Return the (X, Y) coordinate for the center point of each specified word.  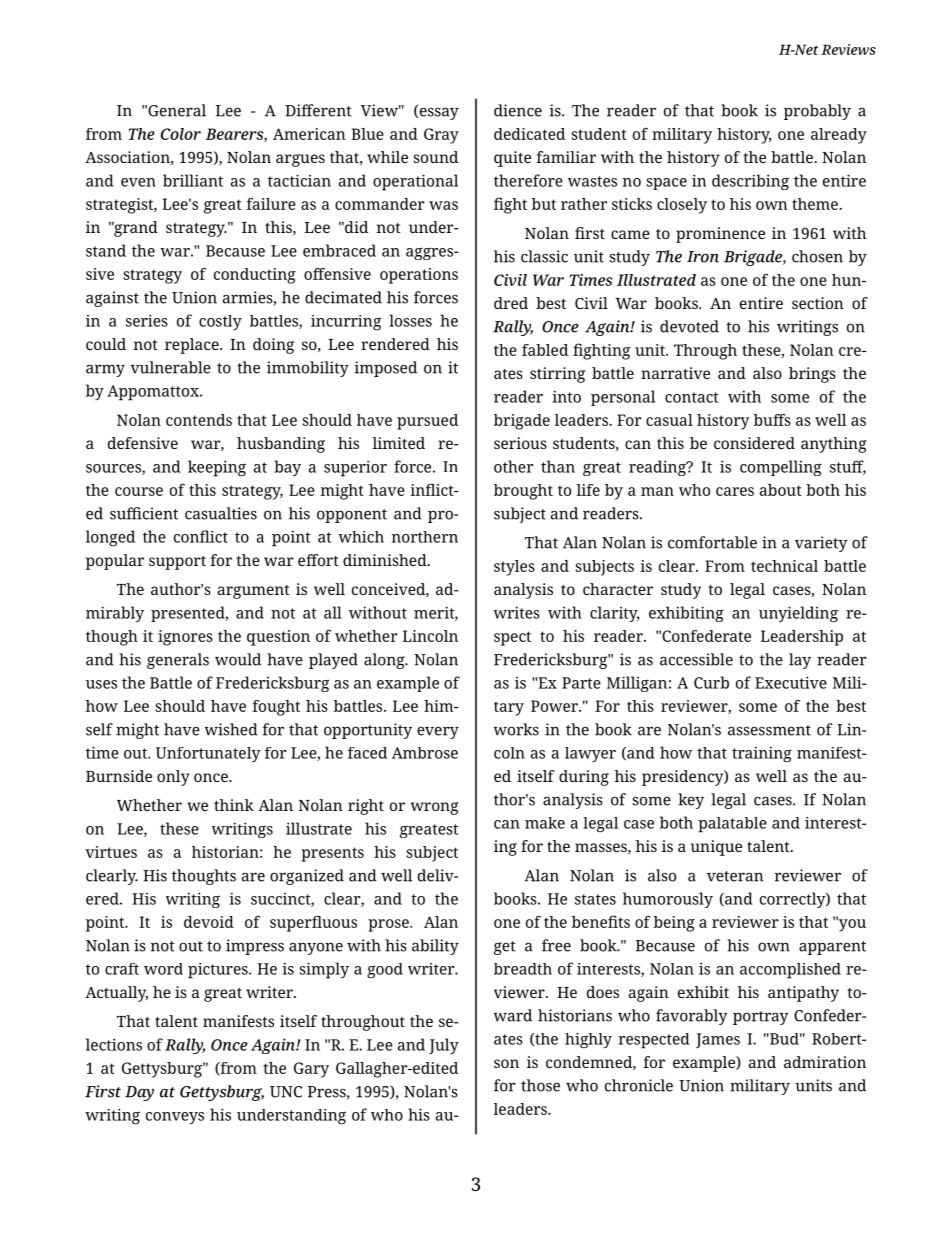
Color (181, 134)
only (173, 778)
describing (750, 182)
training (762, 754)
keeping (217, 468)
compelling (781, 468)
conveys (175, 1118)
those (540, 1085)
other (514, 466)
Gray (441, 136)
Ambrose (425, 753)
